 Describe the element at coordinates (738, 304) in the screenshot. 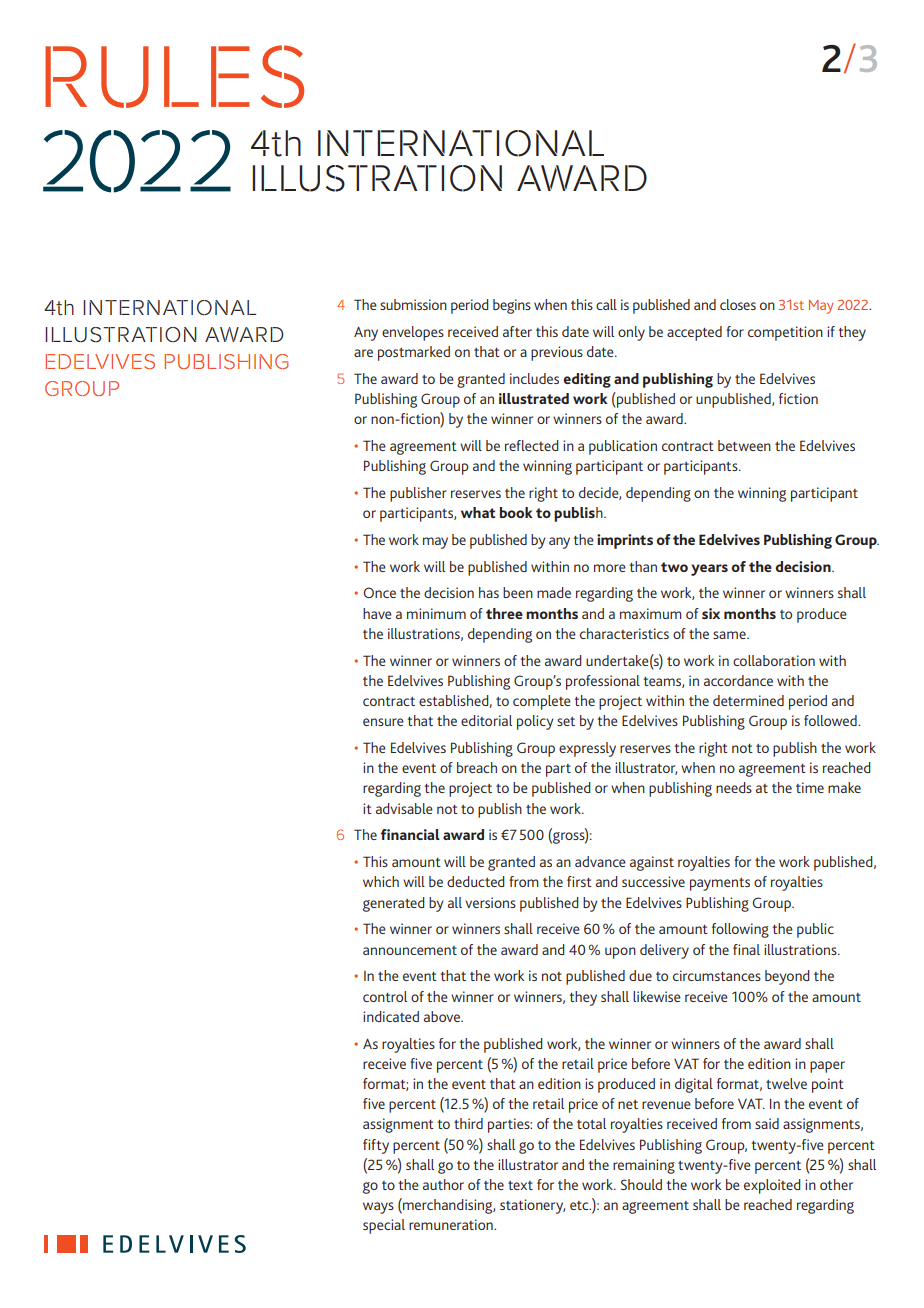

I see `closes` at that location.
